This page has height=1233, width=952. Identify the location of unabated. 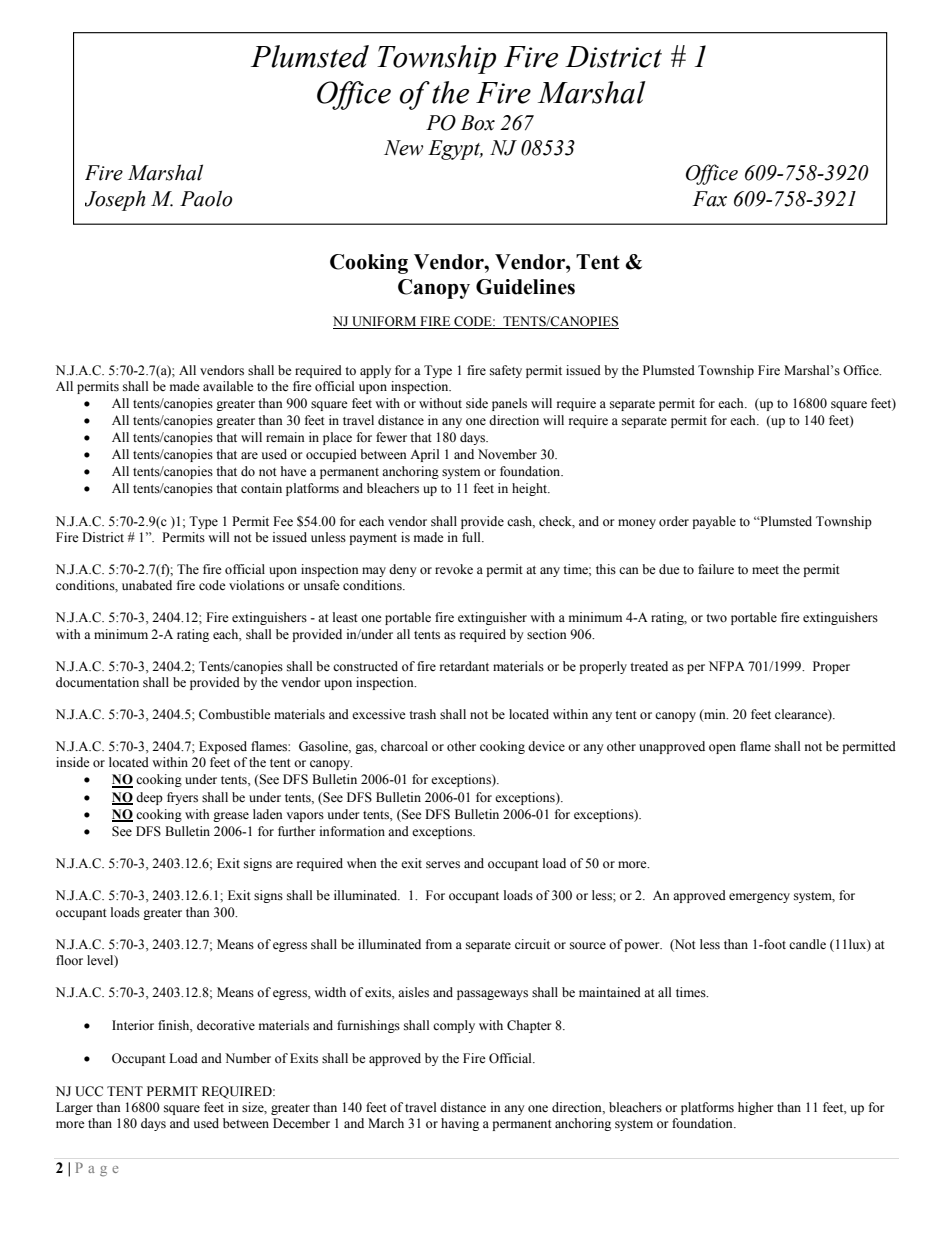
(147, 585).
